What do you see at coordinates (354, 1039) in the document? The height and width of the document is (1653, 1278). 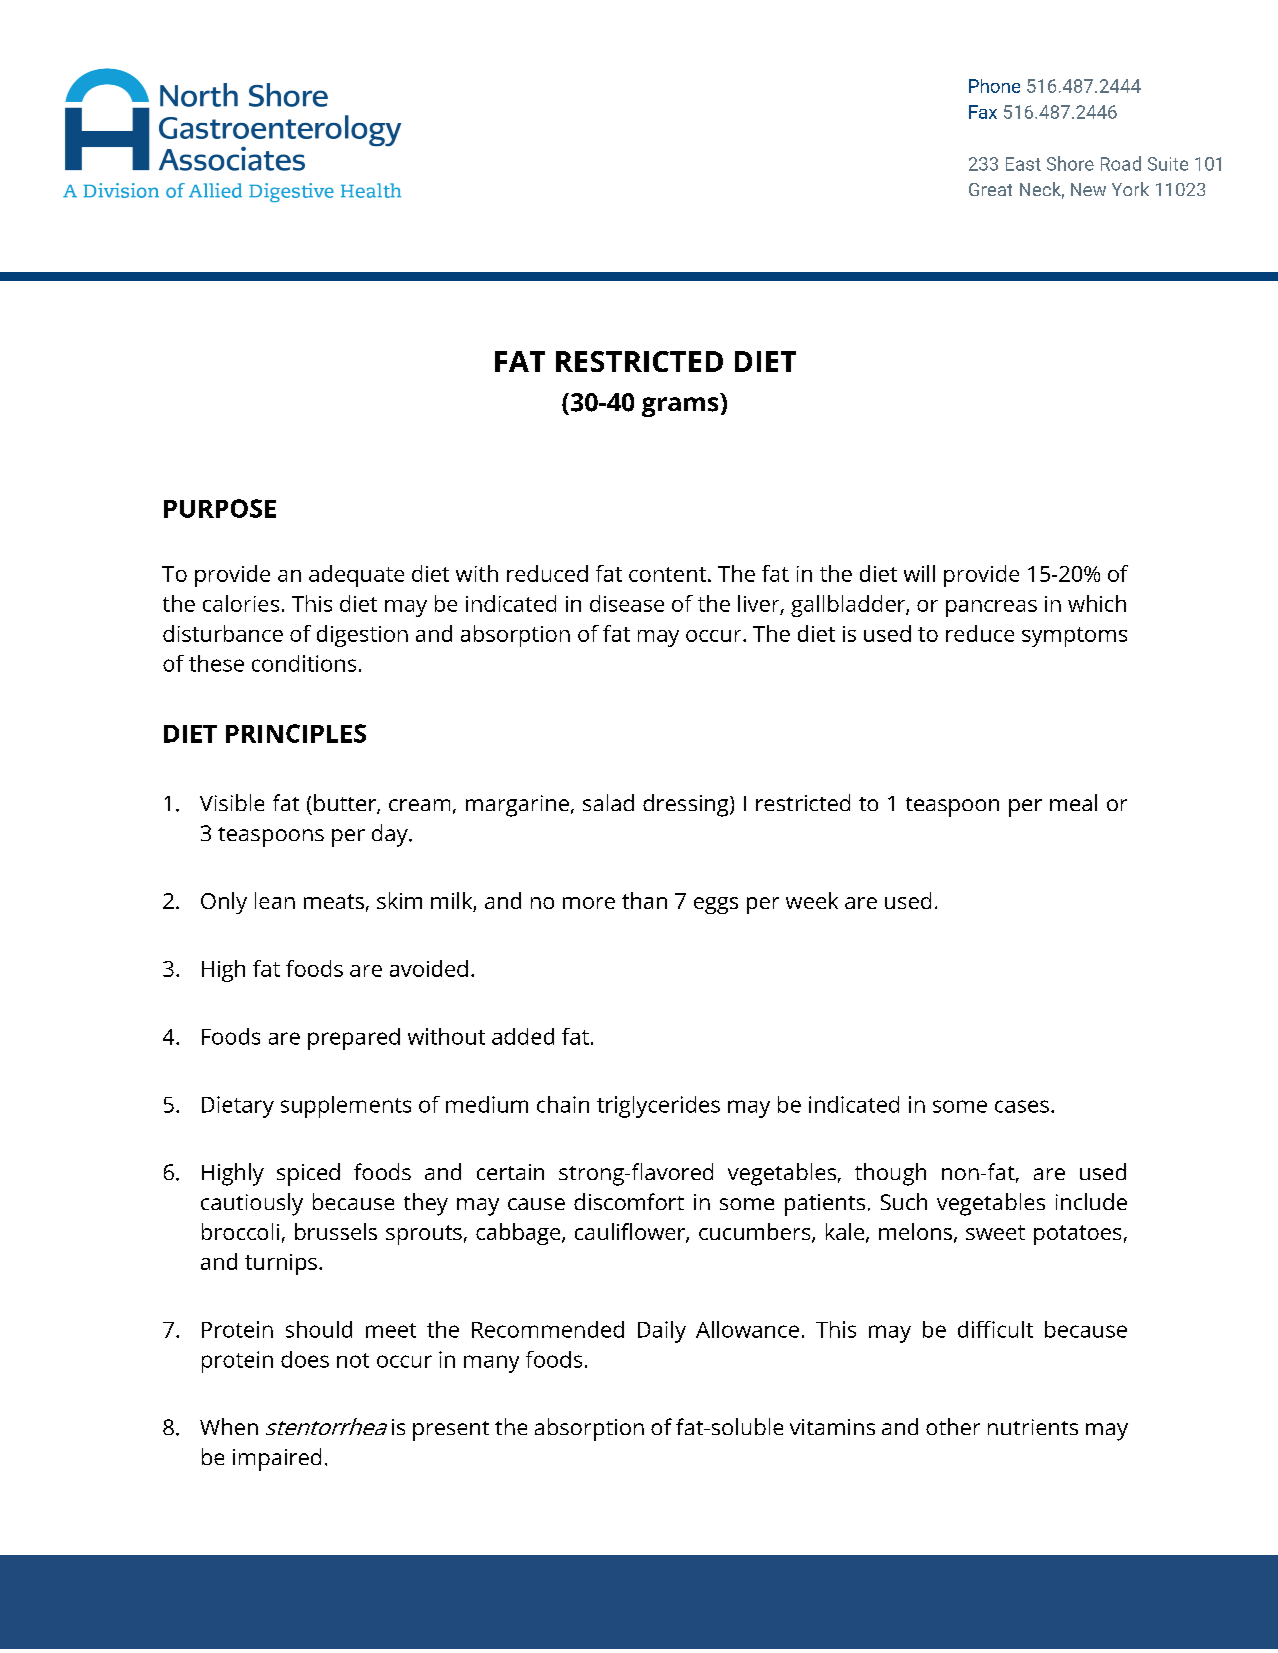 I see `prepared` at bounding box center [354, 1039].
